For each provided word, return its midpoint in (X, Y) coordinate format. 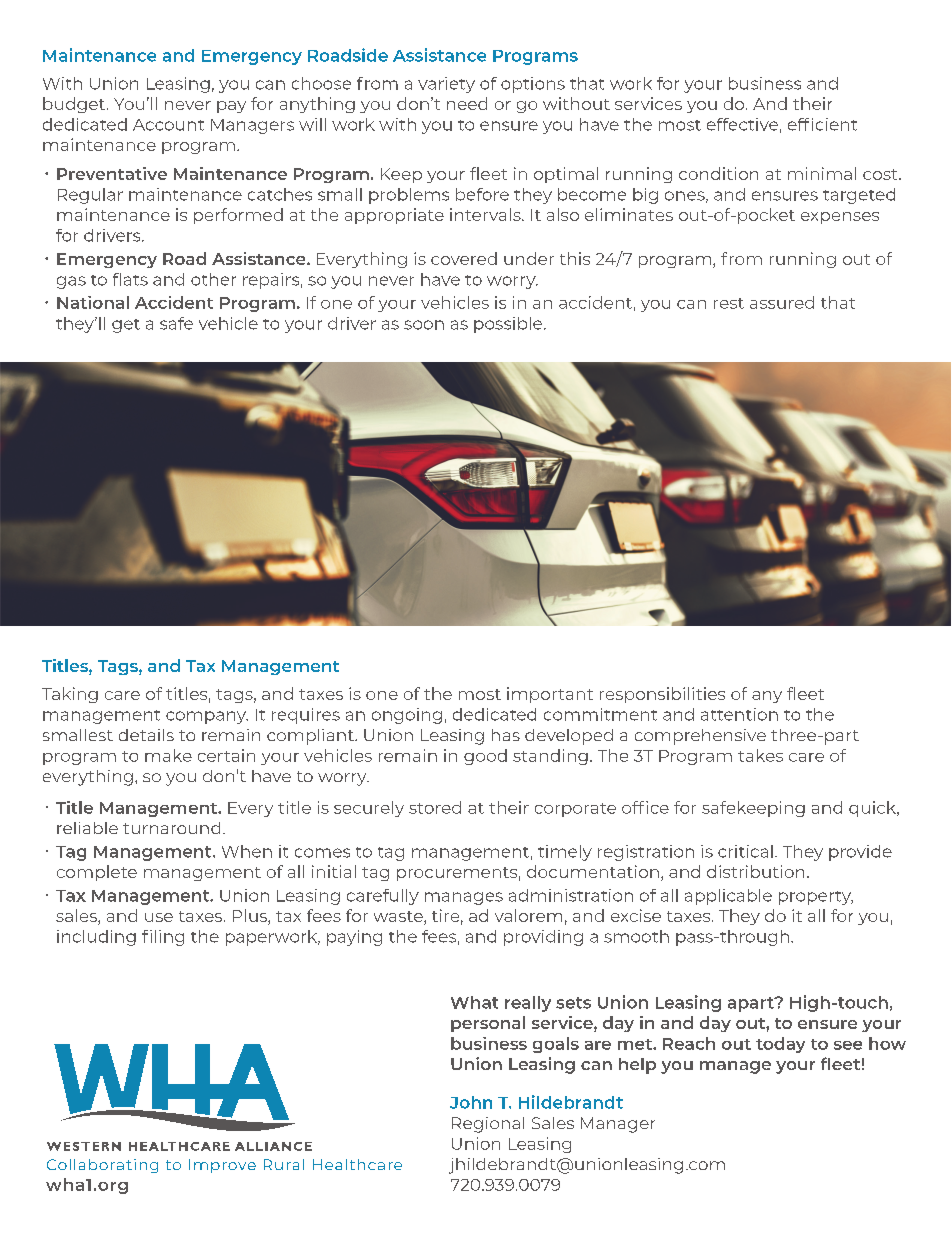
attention (739, 714)
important (550, 695)
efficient (822, 124)
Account (168, 125)
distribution (755, 871)
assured (782, 302)
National (93, 302)
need (467, 103)
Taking (70, 695)
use (159, 917)
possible (509, 325)
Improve (222, 1166)
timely (565, 853)
